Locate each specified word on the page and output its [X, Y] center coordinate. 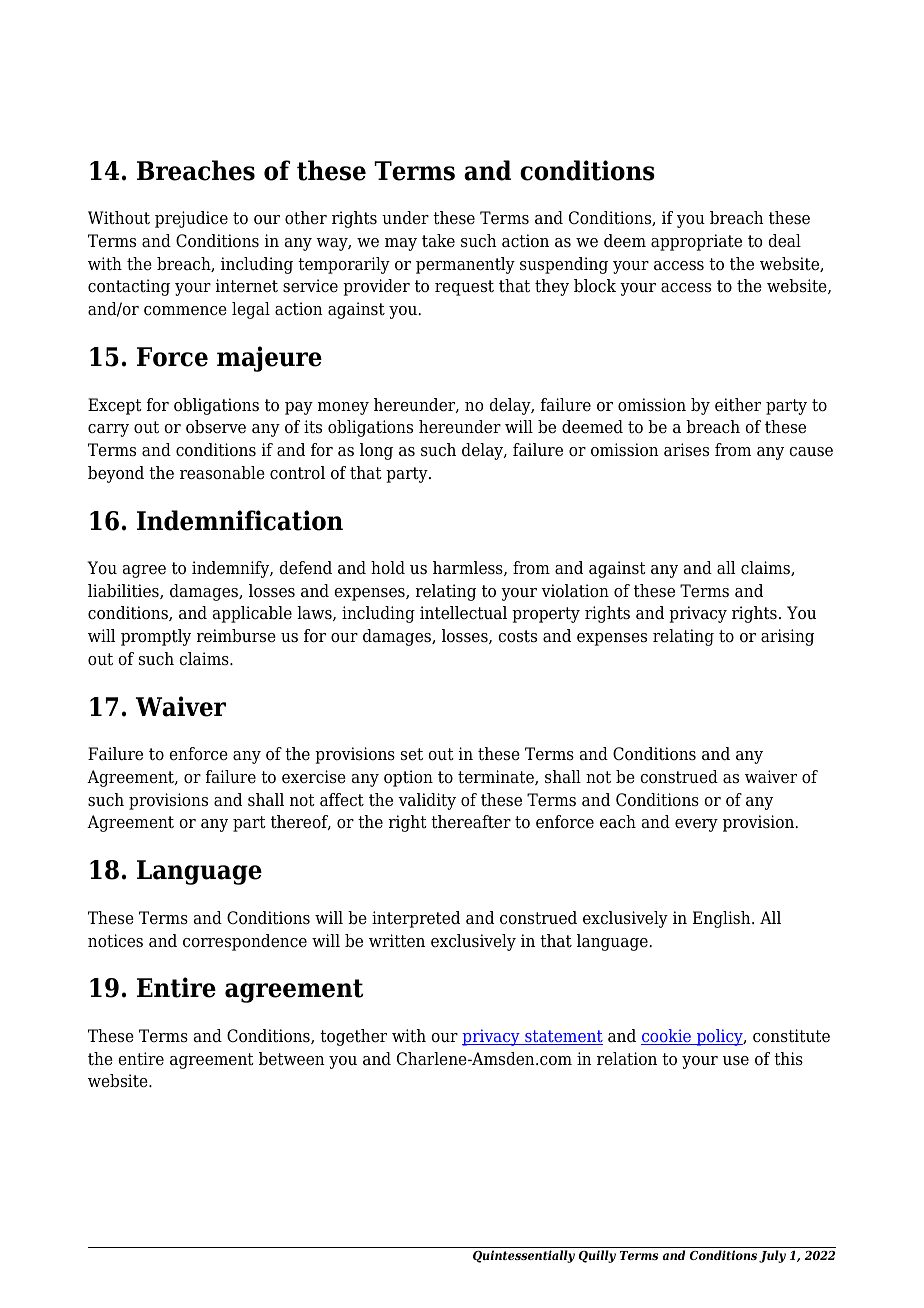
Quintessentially [524, 1256]
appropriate [696, 242]
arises [686, 450]
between [292, 1059]
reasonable [222, 473]
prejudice [191, 219]
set [412, 754]
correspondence [245, 942]
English [723, 919]
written [397, 940]
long [376, 451]
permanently [465, 265]
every [696, 825]
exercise [314, 777]
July [772, 1256]
